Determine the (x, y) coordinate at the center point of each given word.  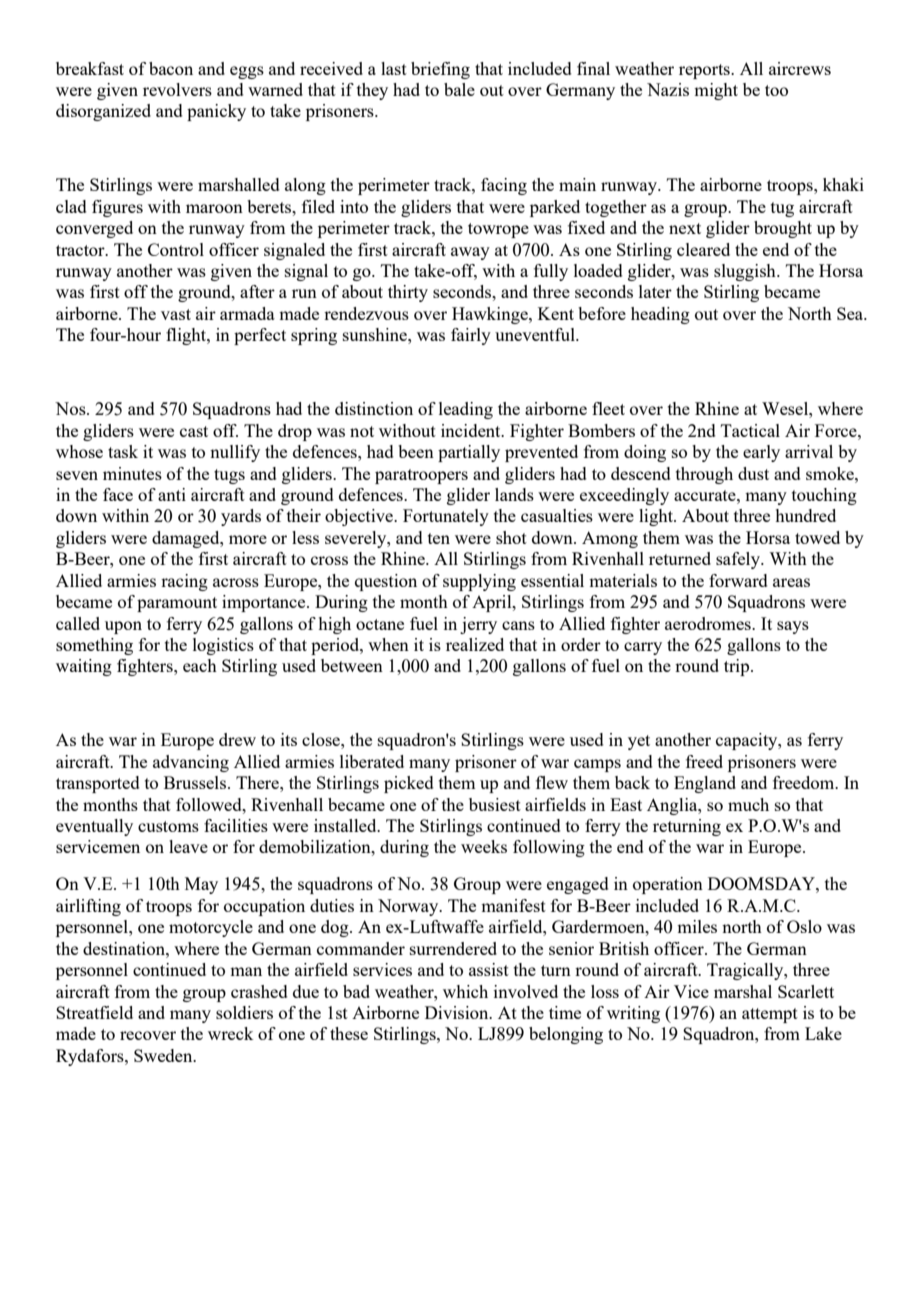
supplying (479, 582)
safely (739, 560)
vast (176, 314)
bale (459, 89)
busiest (495, 804)
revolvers (177, 89)
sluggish (746, 272)
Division (458, 1012)
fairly (471, 336)
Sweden (164, 1055)
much (748, 804)
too (776, 90)
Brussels (196, 782)
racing (184, 582)
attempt (770, 1015)
